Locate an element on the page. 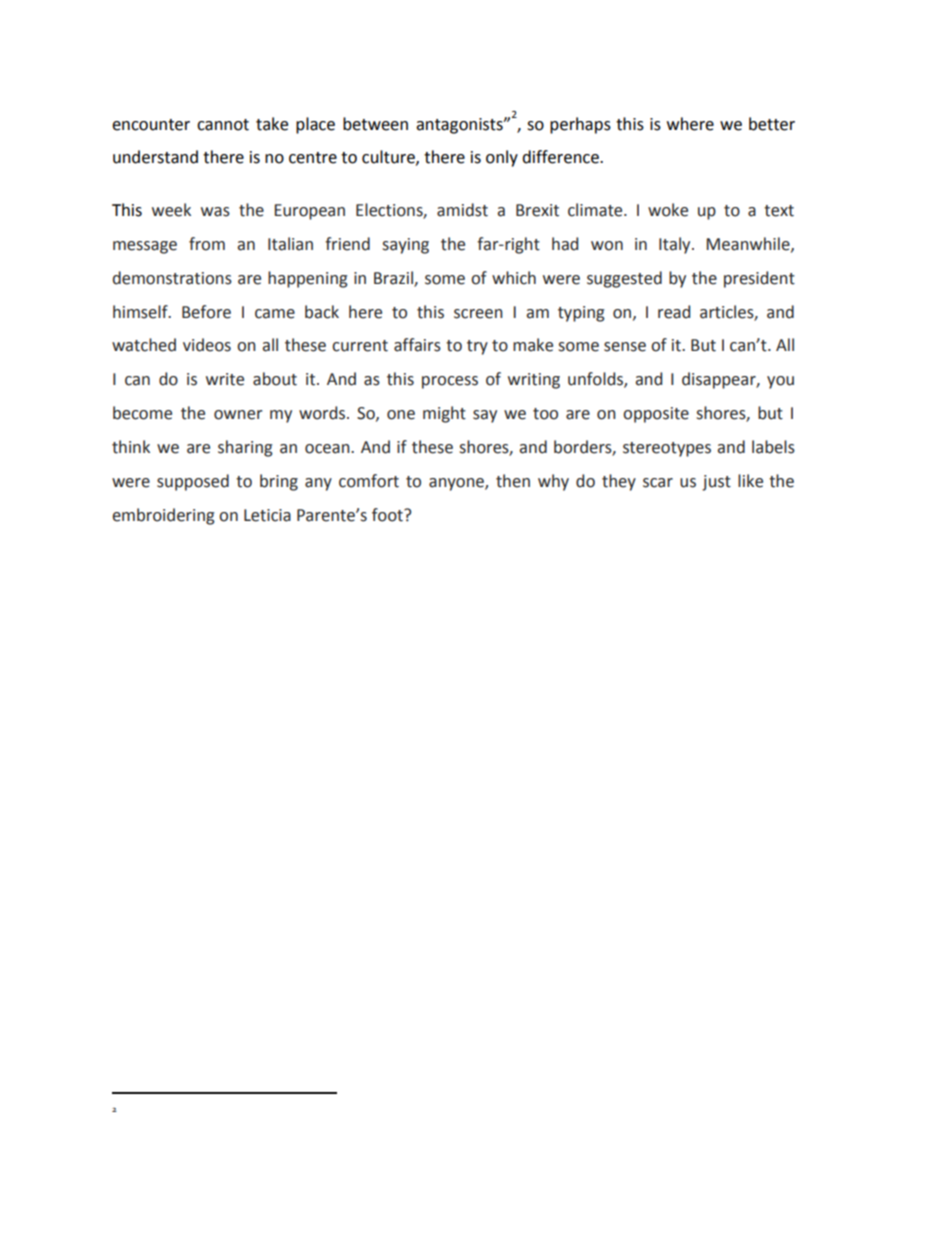 The width and height of the document is (952, 1233). embroidering is located at coordinates (163, 516).
